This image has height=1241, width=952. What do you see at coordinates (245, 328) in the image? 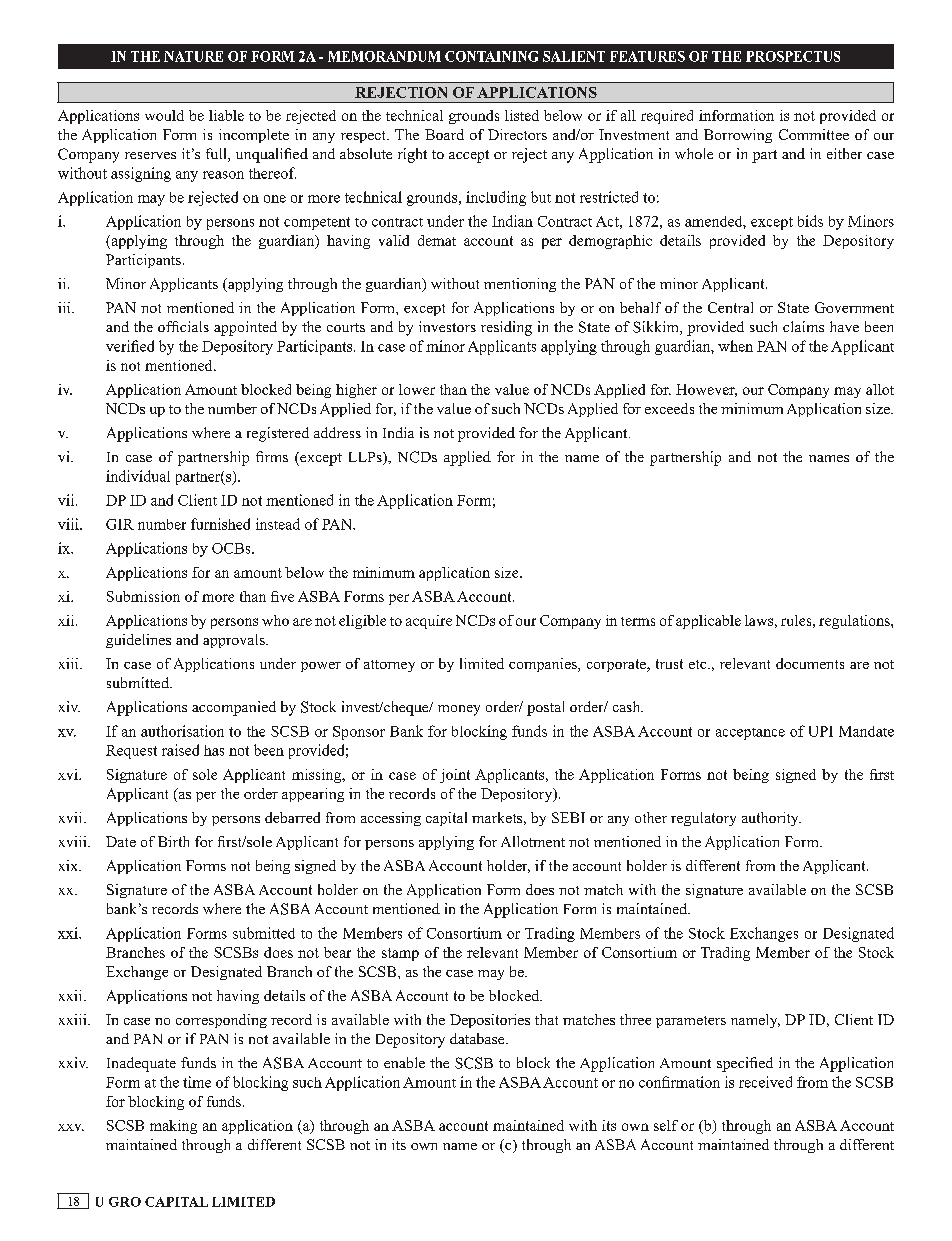
I see `appointed` at bounding box center [245, 328].
